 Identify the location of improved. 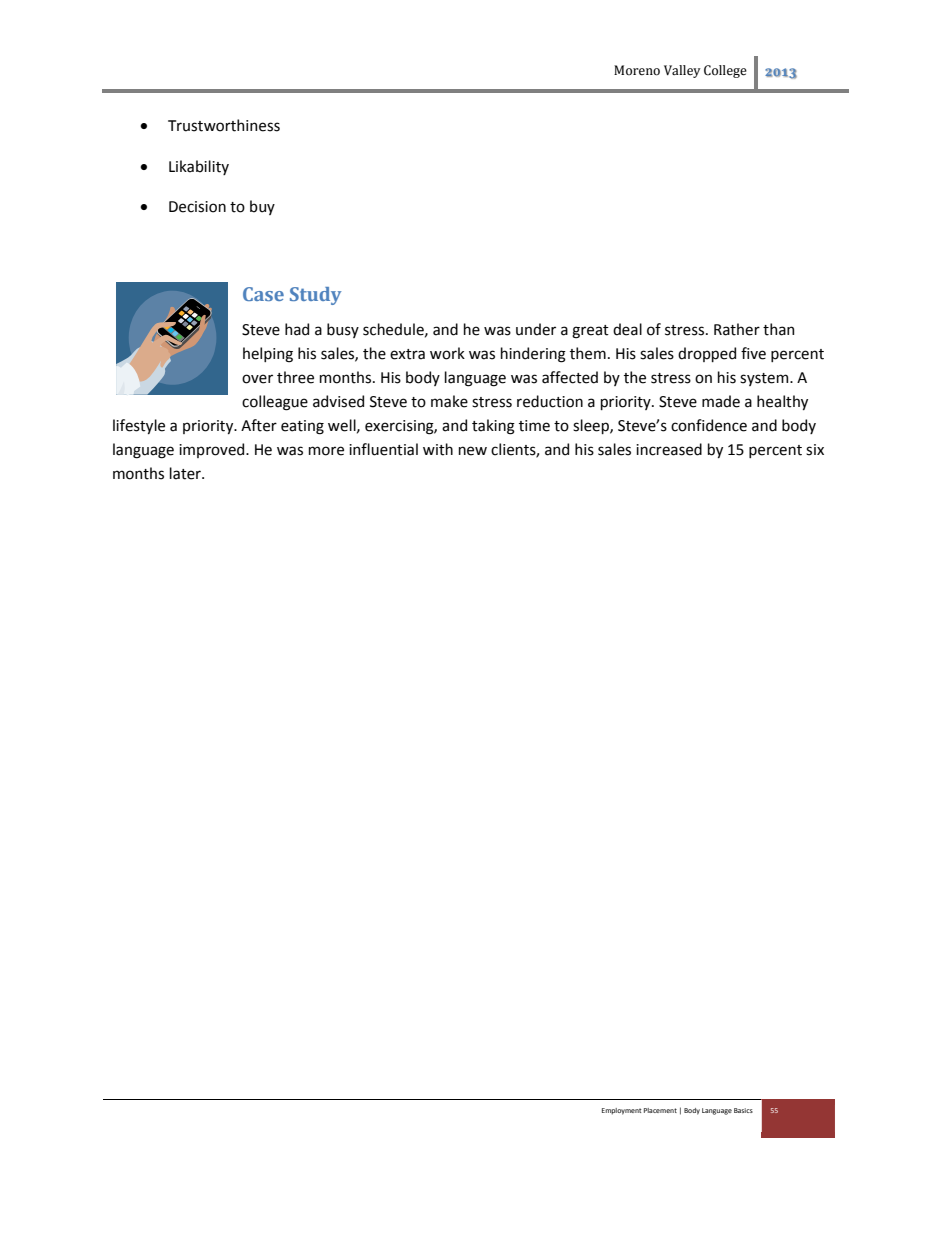
(213, 450).
